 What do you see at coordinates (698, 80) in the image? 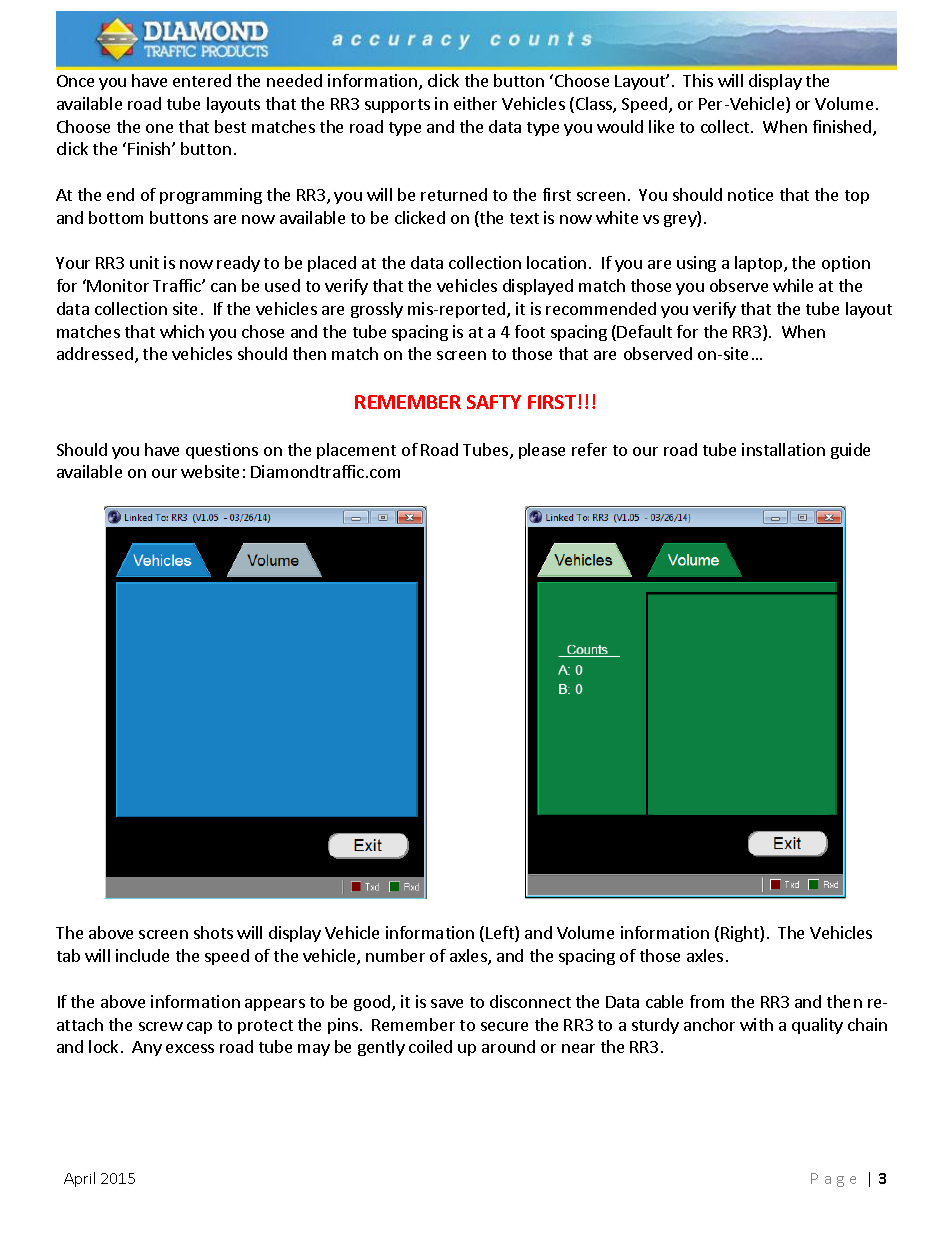
I see `This` at bounding box center [698, 80].
